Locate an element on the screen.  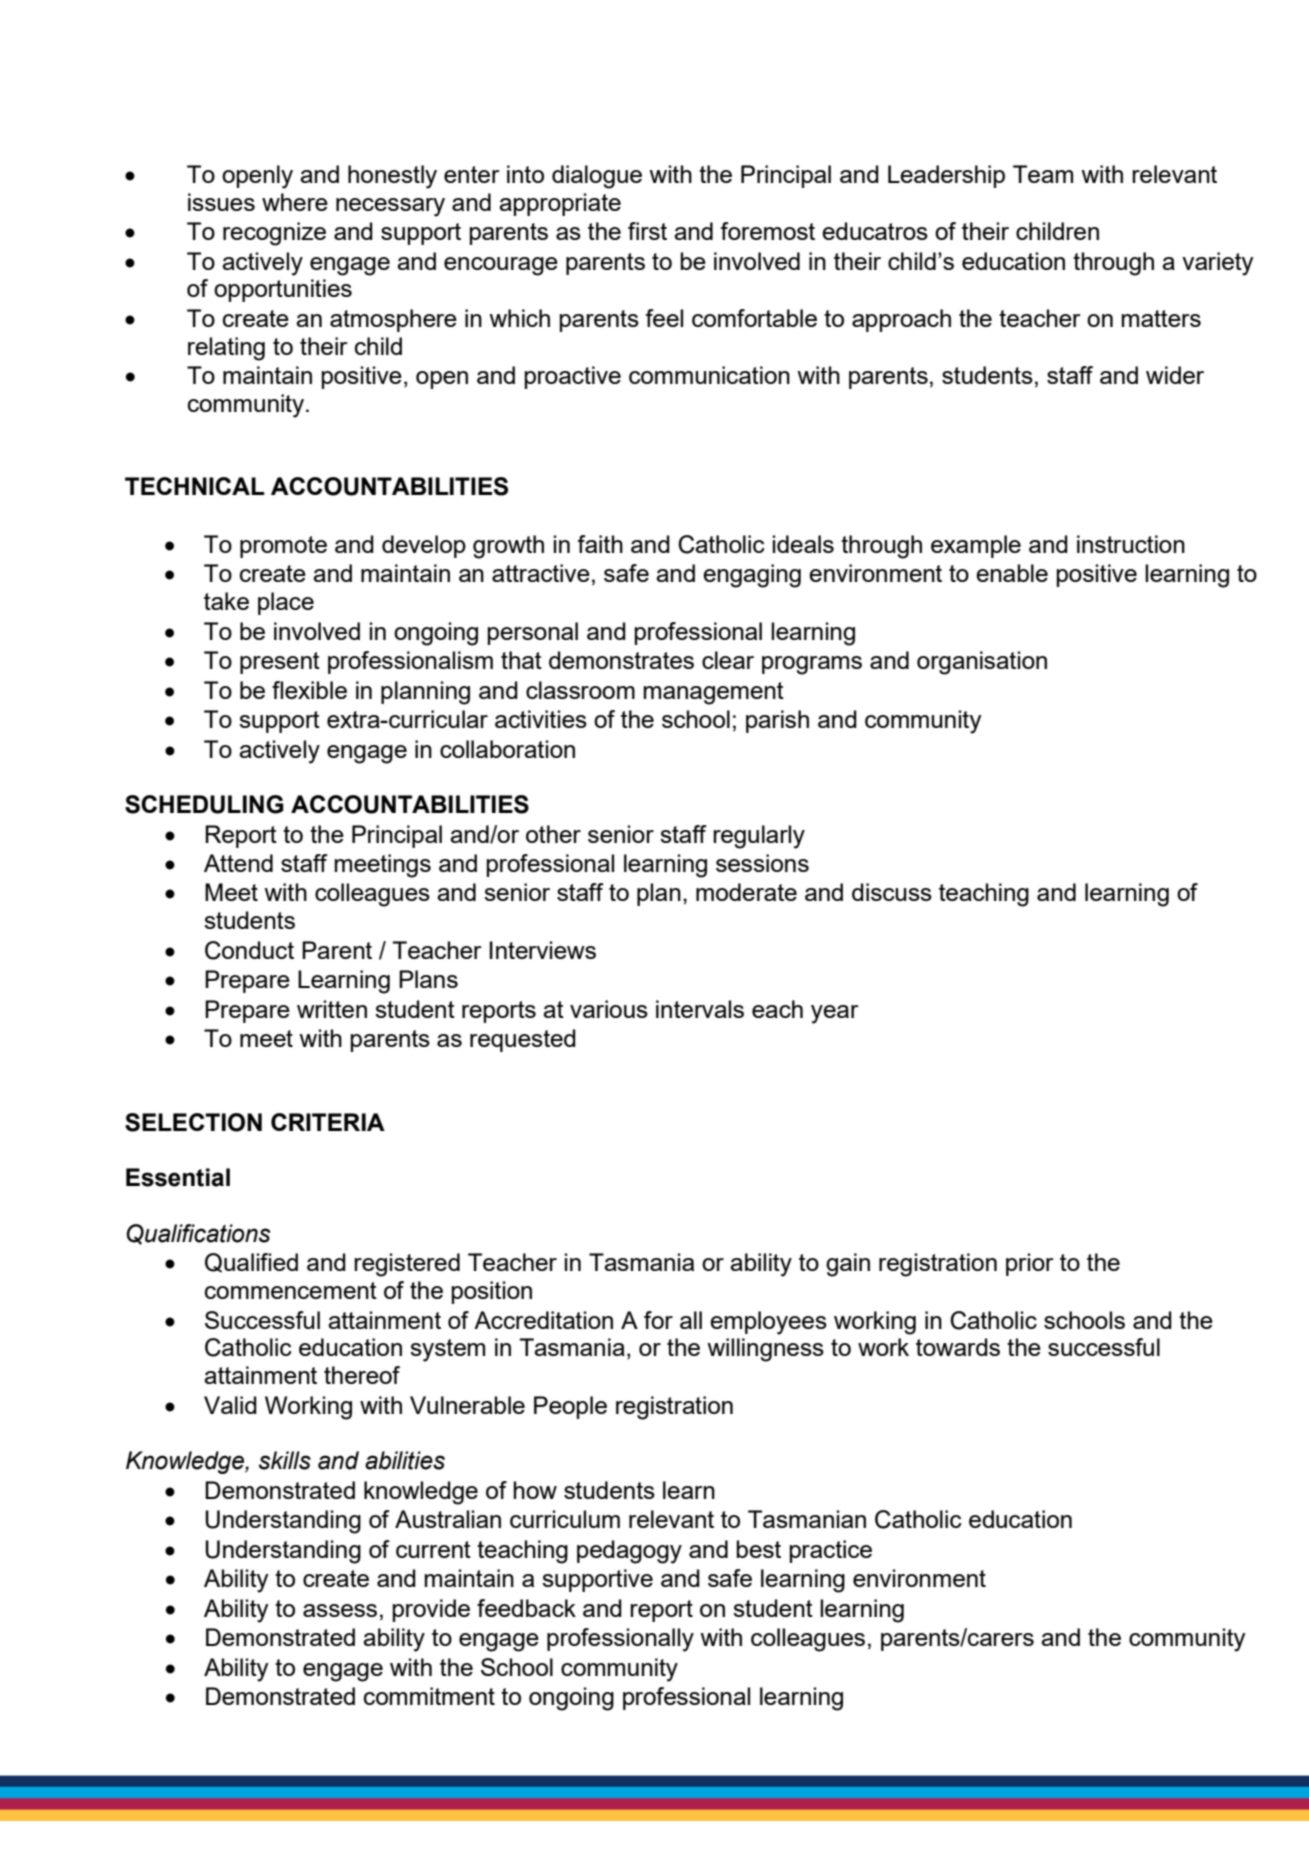
first is located at coordinates (647, 231).
